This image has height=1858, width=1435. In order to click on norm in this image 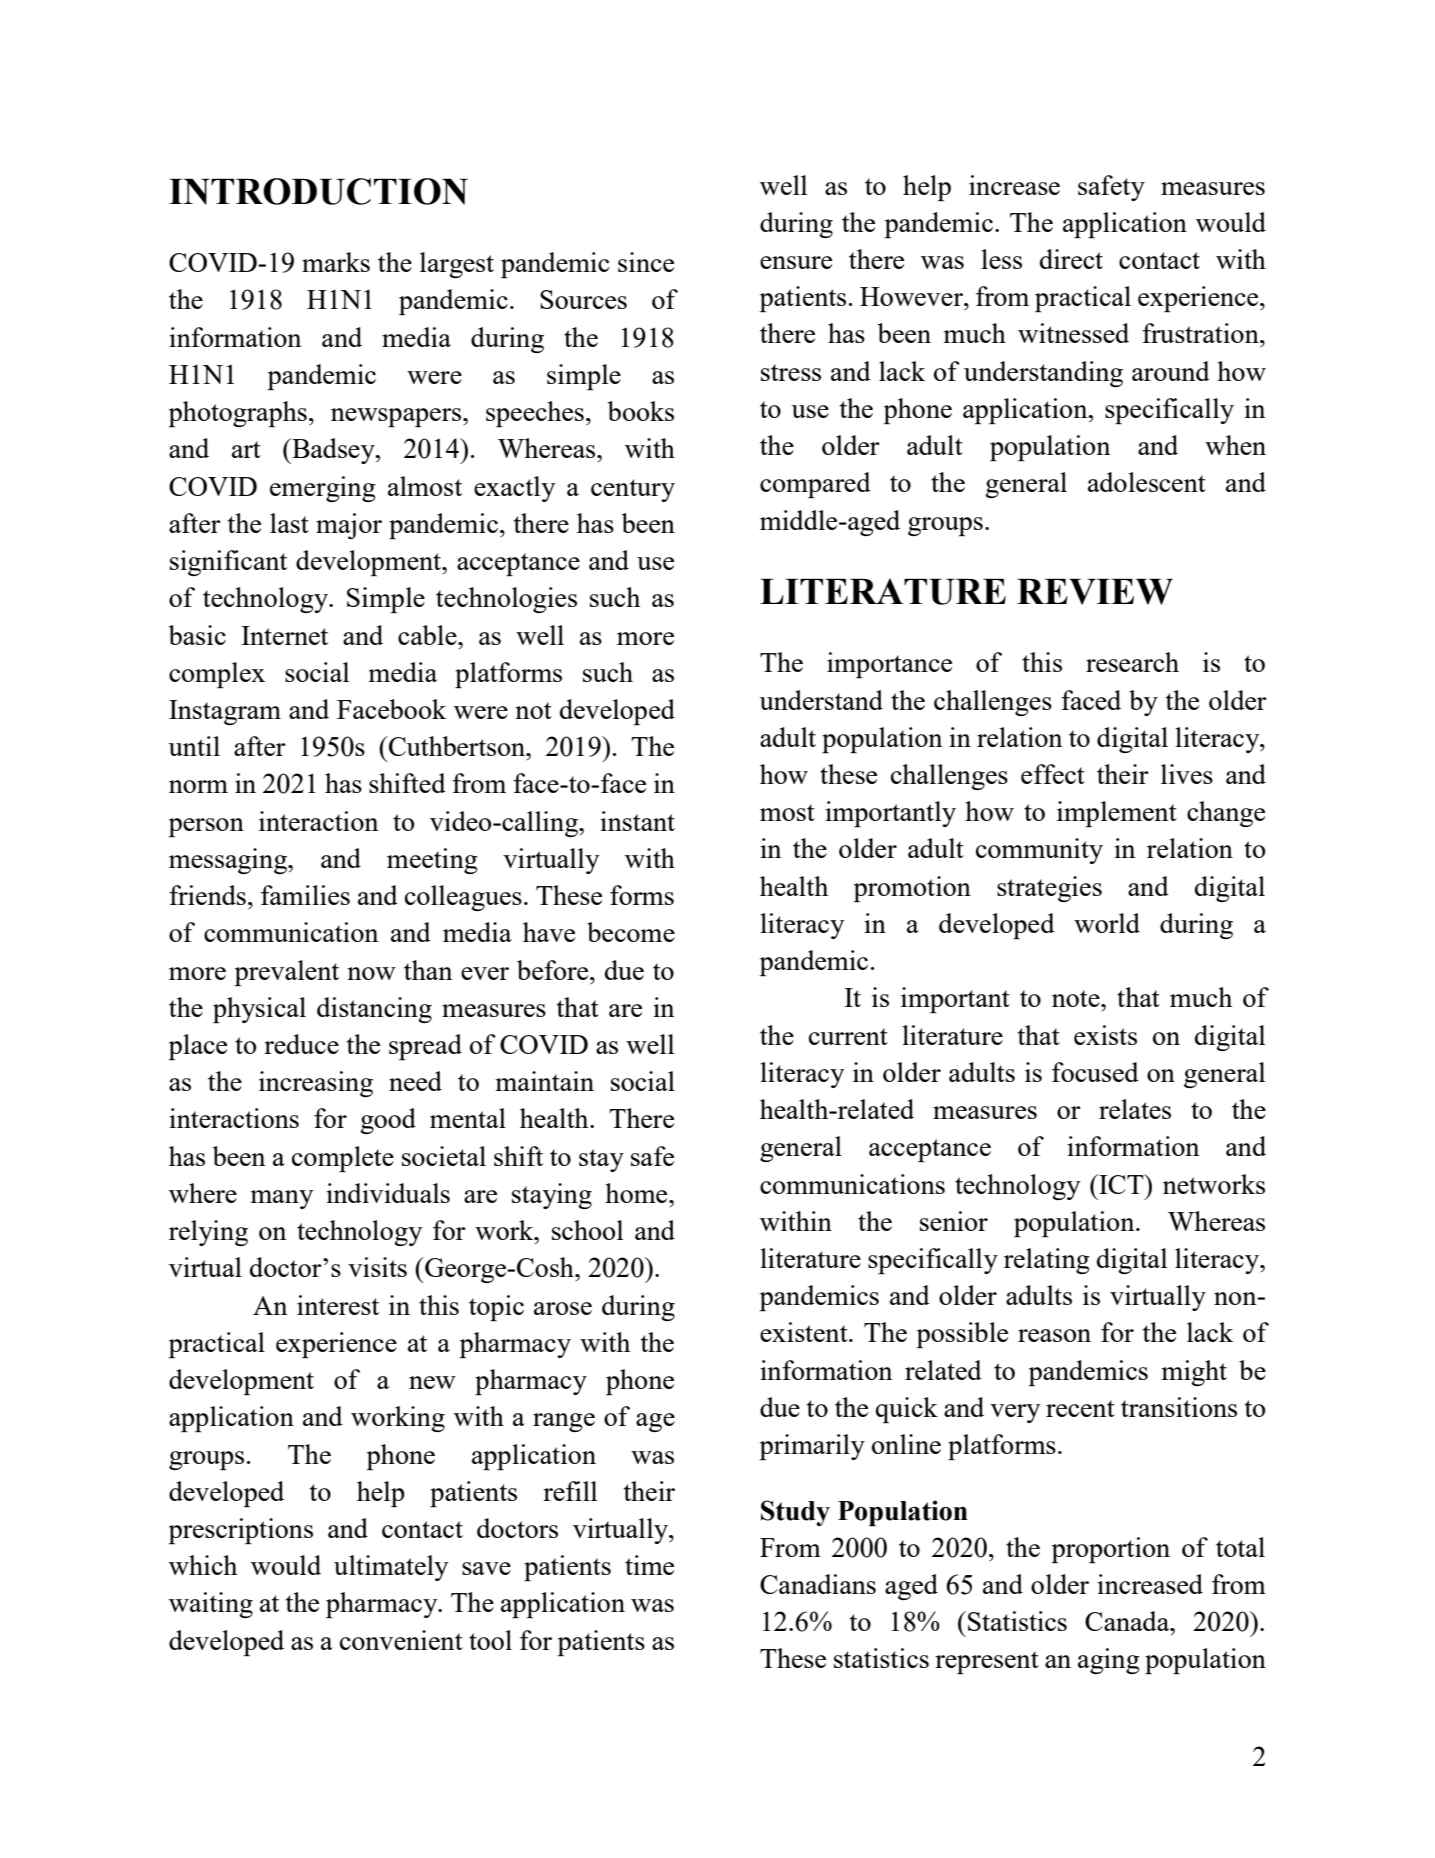, I will do `click(198, 786)`.
